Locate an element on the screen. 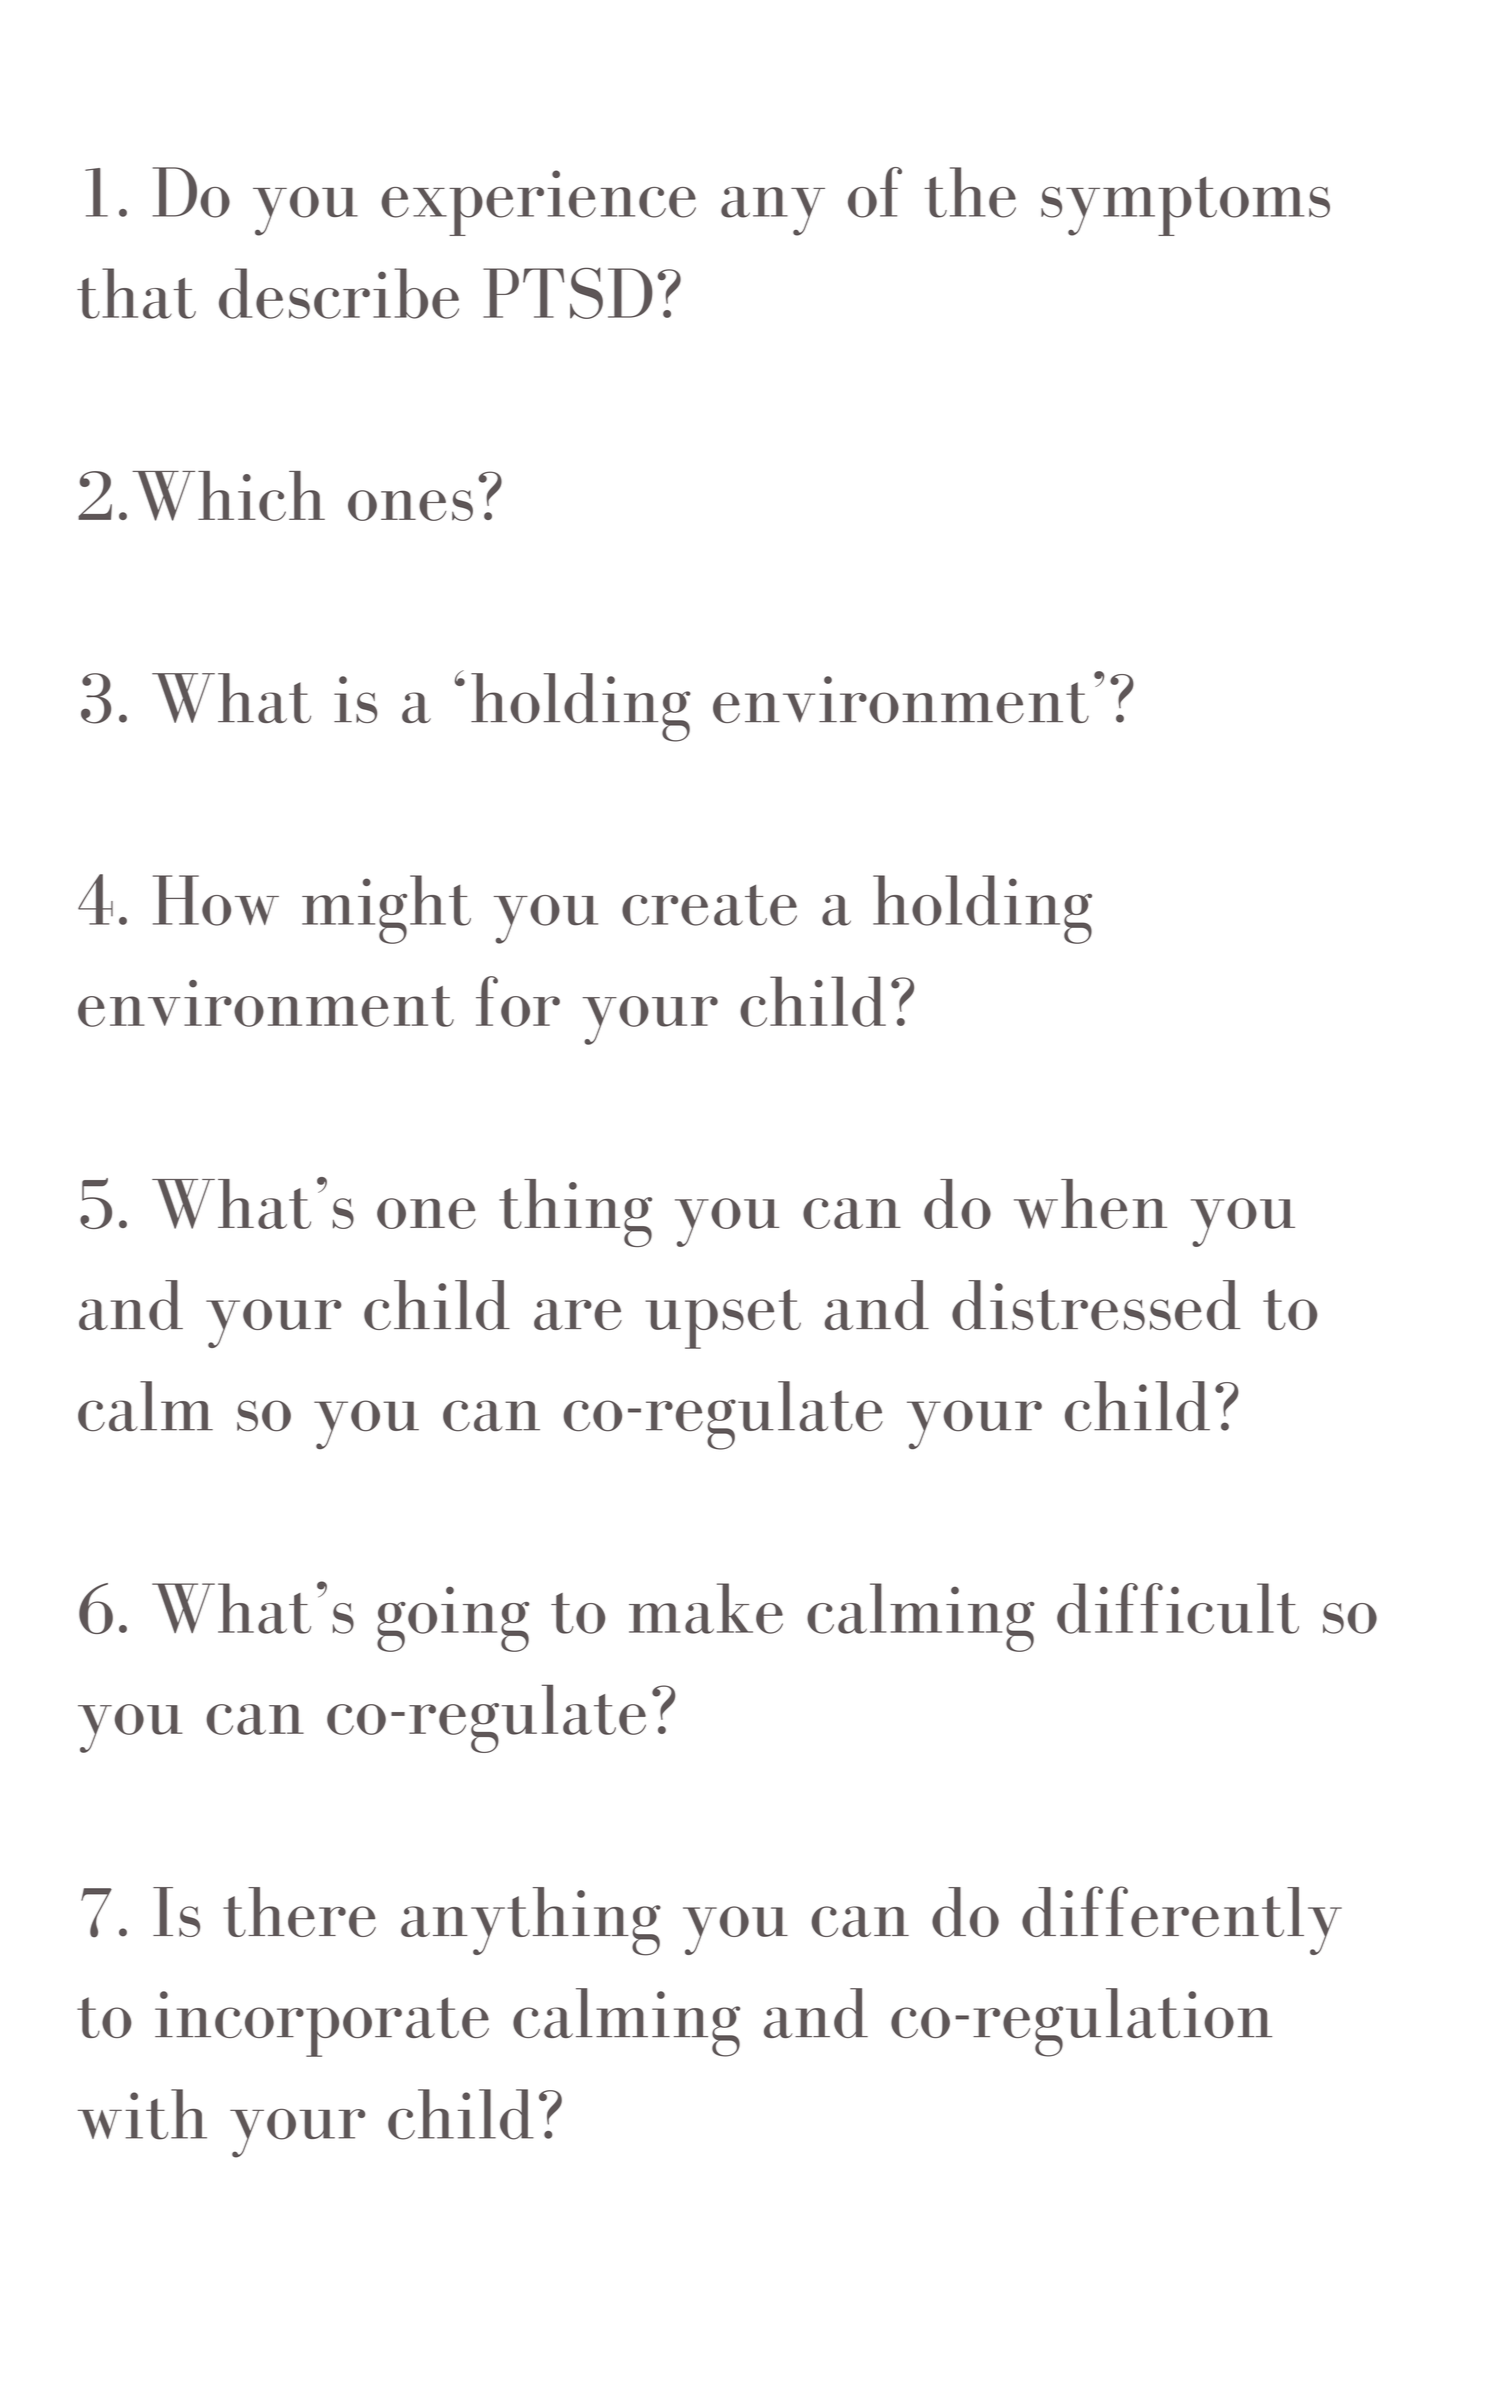  distressed is located at coordinates (1096, 1305).
